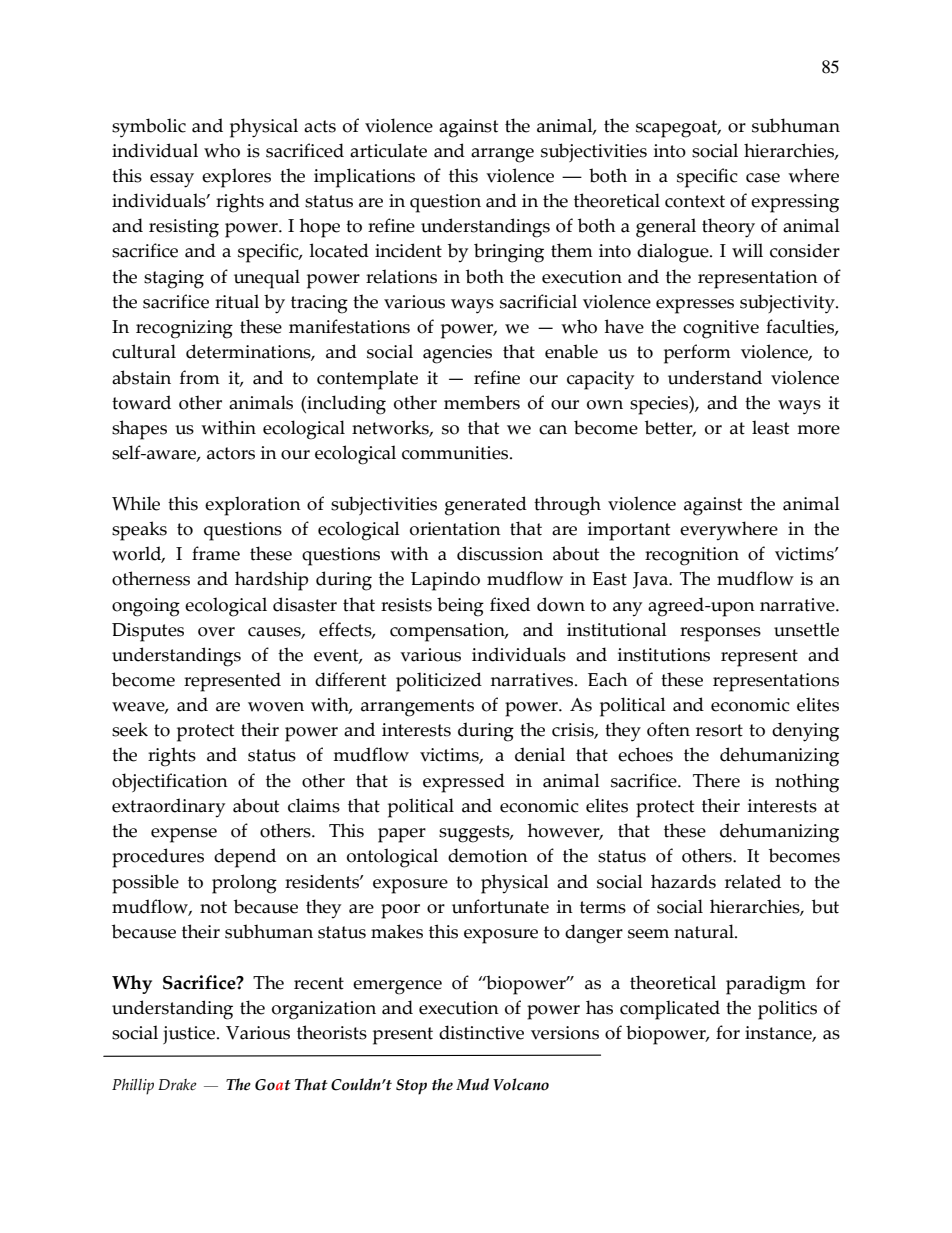 Image resolution: width=952 pixels, height=1233 pixels. What do you see at coordinates (190, 1035) in the screenshot?
I see `justice` at bounding box center [190, 1035].
